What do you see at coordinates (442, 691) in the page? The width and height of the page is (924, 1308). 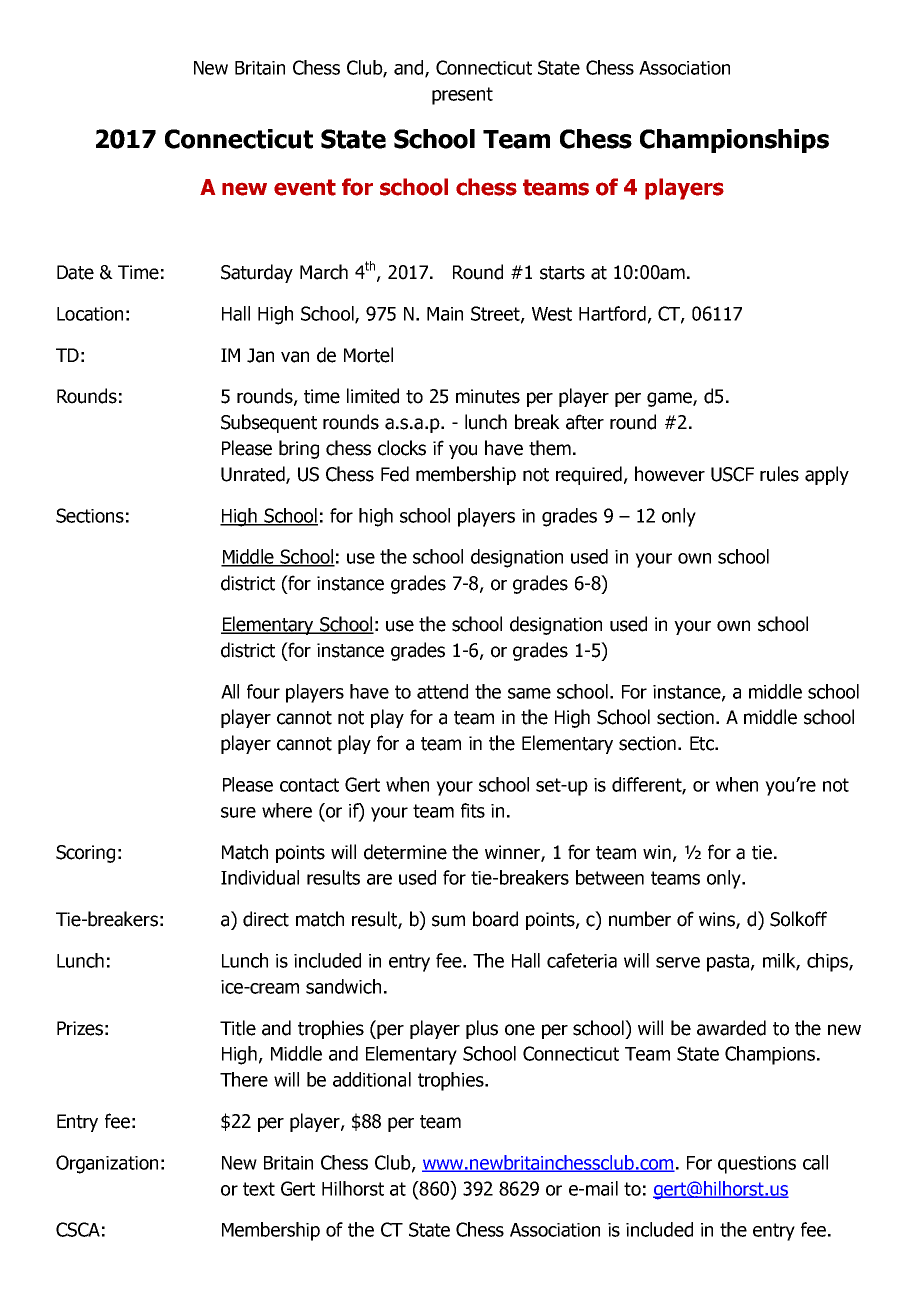 I see `attend` at bounding box center [442, 691].
